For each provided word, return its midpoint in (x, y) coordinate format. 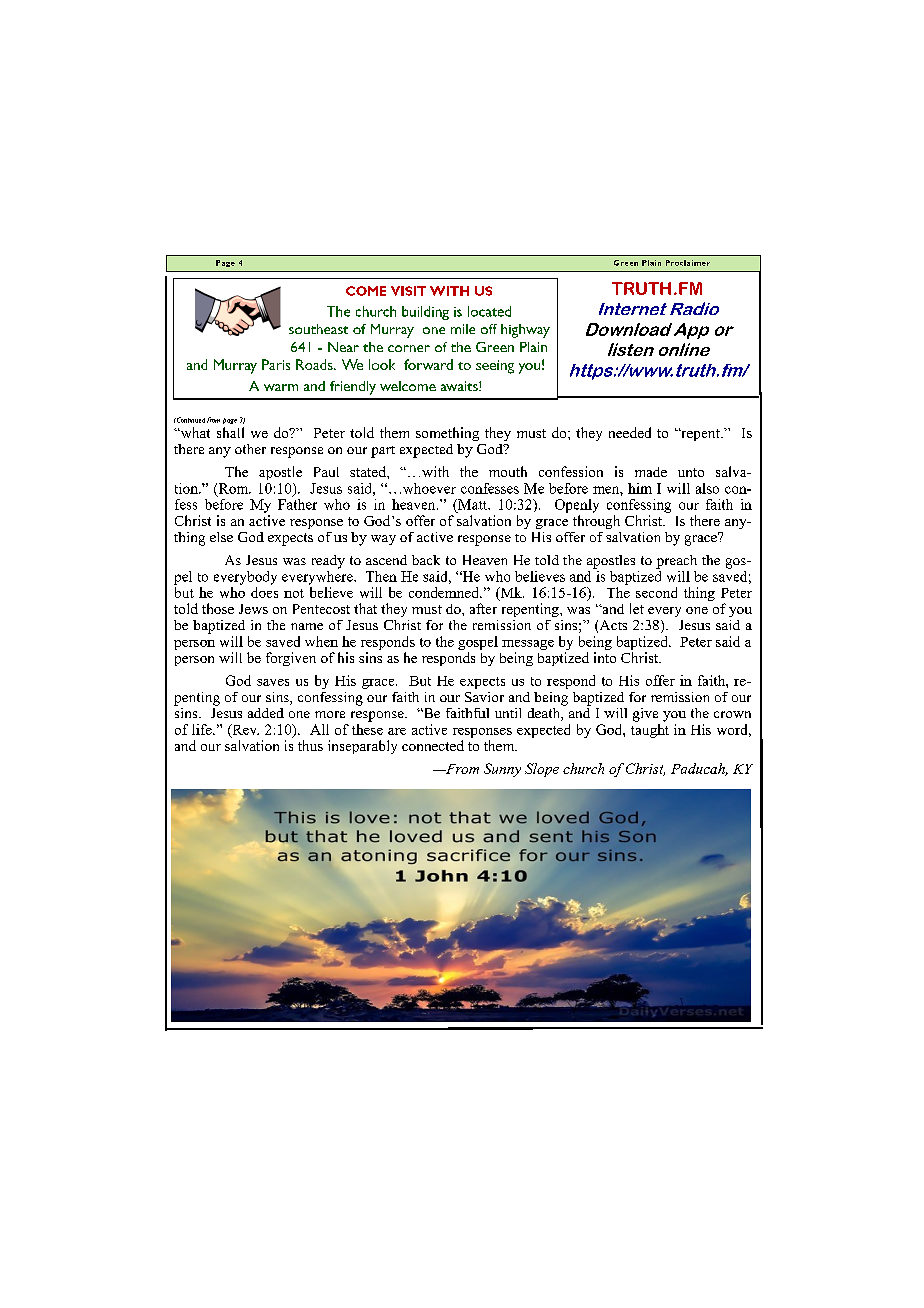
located (489, 311)
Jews (253, 609)
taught (650, 729)
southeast (318, 329)
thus (310, 745)
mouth (508, 471)
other (250, 449)
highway (525, 331)
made (651, 472)
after (483, 608)
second (656, 592)
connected (433, 745)
